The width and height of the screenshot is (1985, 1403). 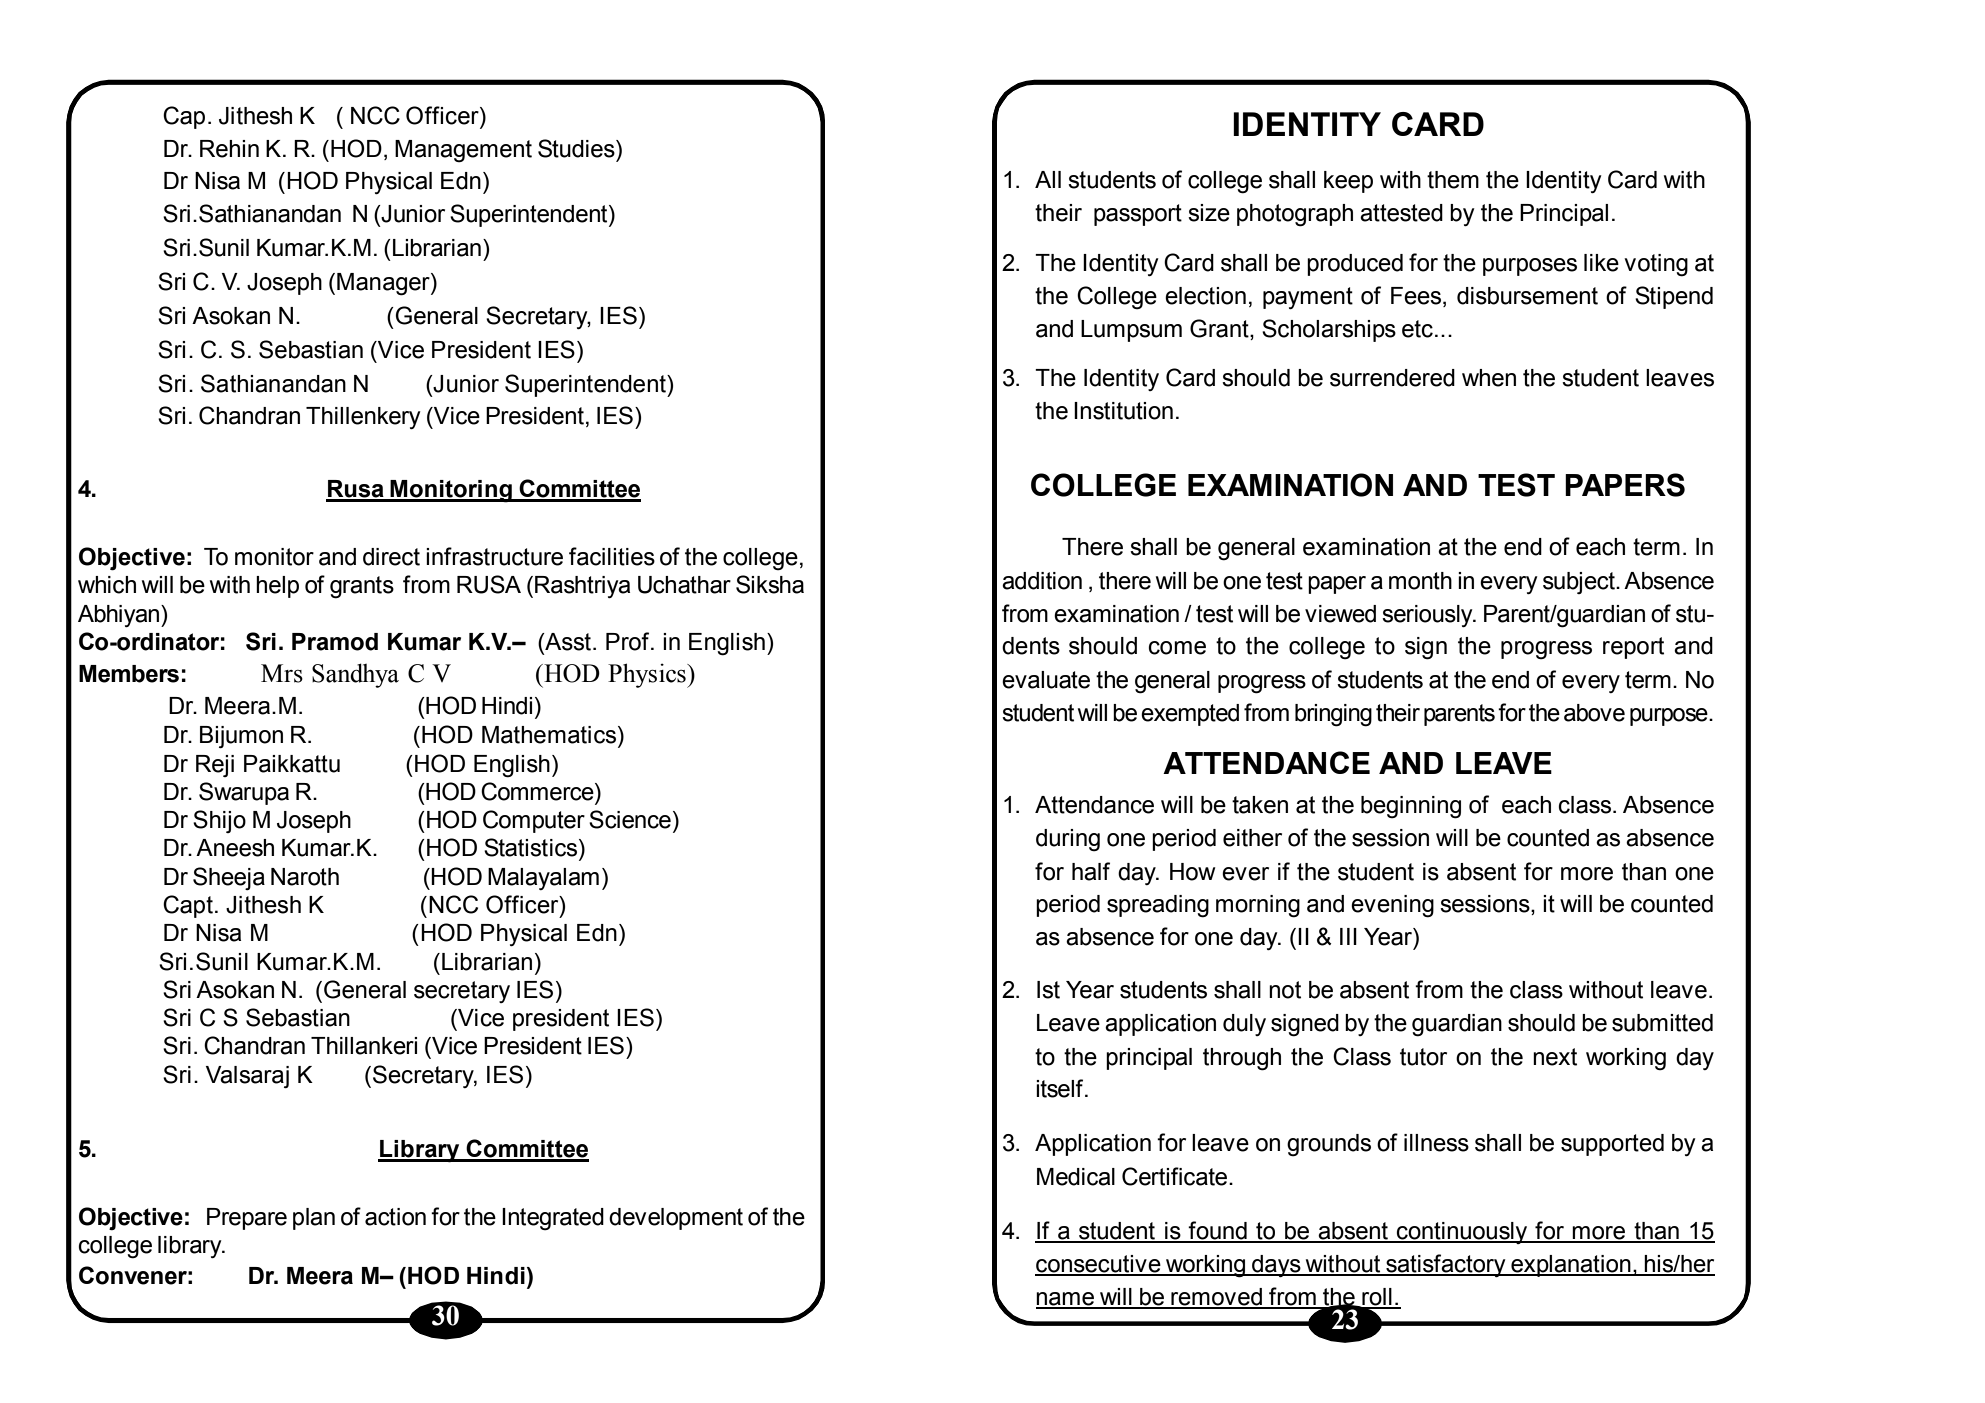 I want to click on evaluate, so click(x=1046, y=680).
